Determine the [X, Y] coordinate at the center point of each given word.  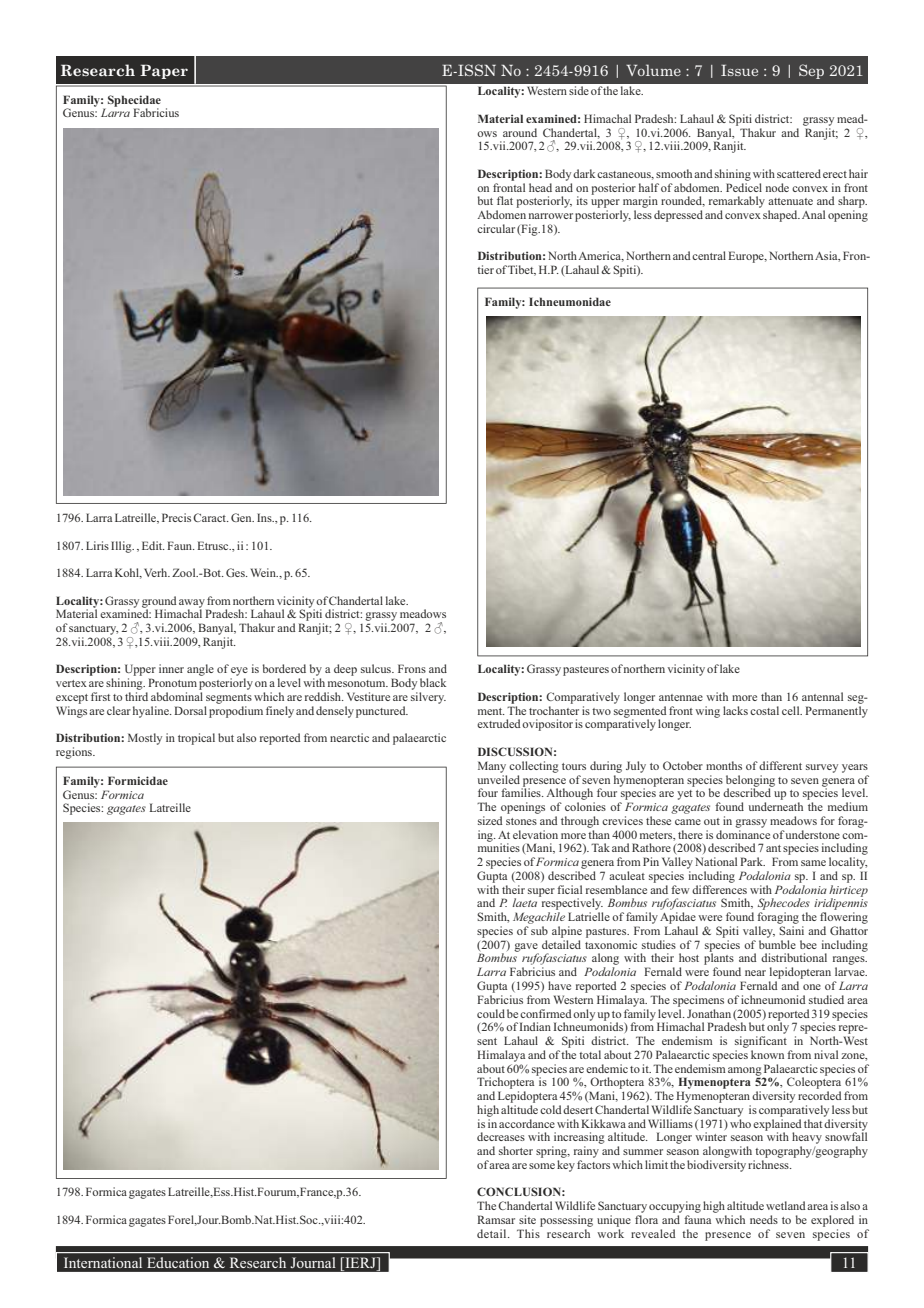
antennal [822, 696]
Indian [535, 1026]
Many [492, 767]
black [433, 682]
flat [505, 200]
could [491, 1013]
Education [178, 1262]
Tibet [522, 270]
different [780, 765]
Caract [211, 517]
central [709, 255]
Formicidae [138, 780]
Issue [739, 70]
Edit [153, 545]
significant [761, 1042]
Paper [164, 71]
